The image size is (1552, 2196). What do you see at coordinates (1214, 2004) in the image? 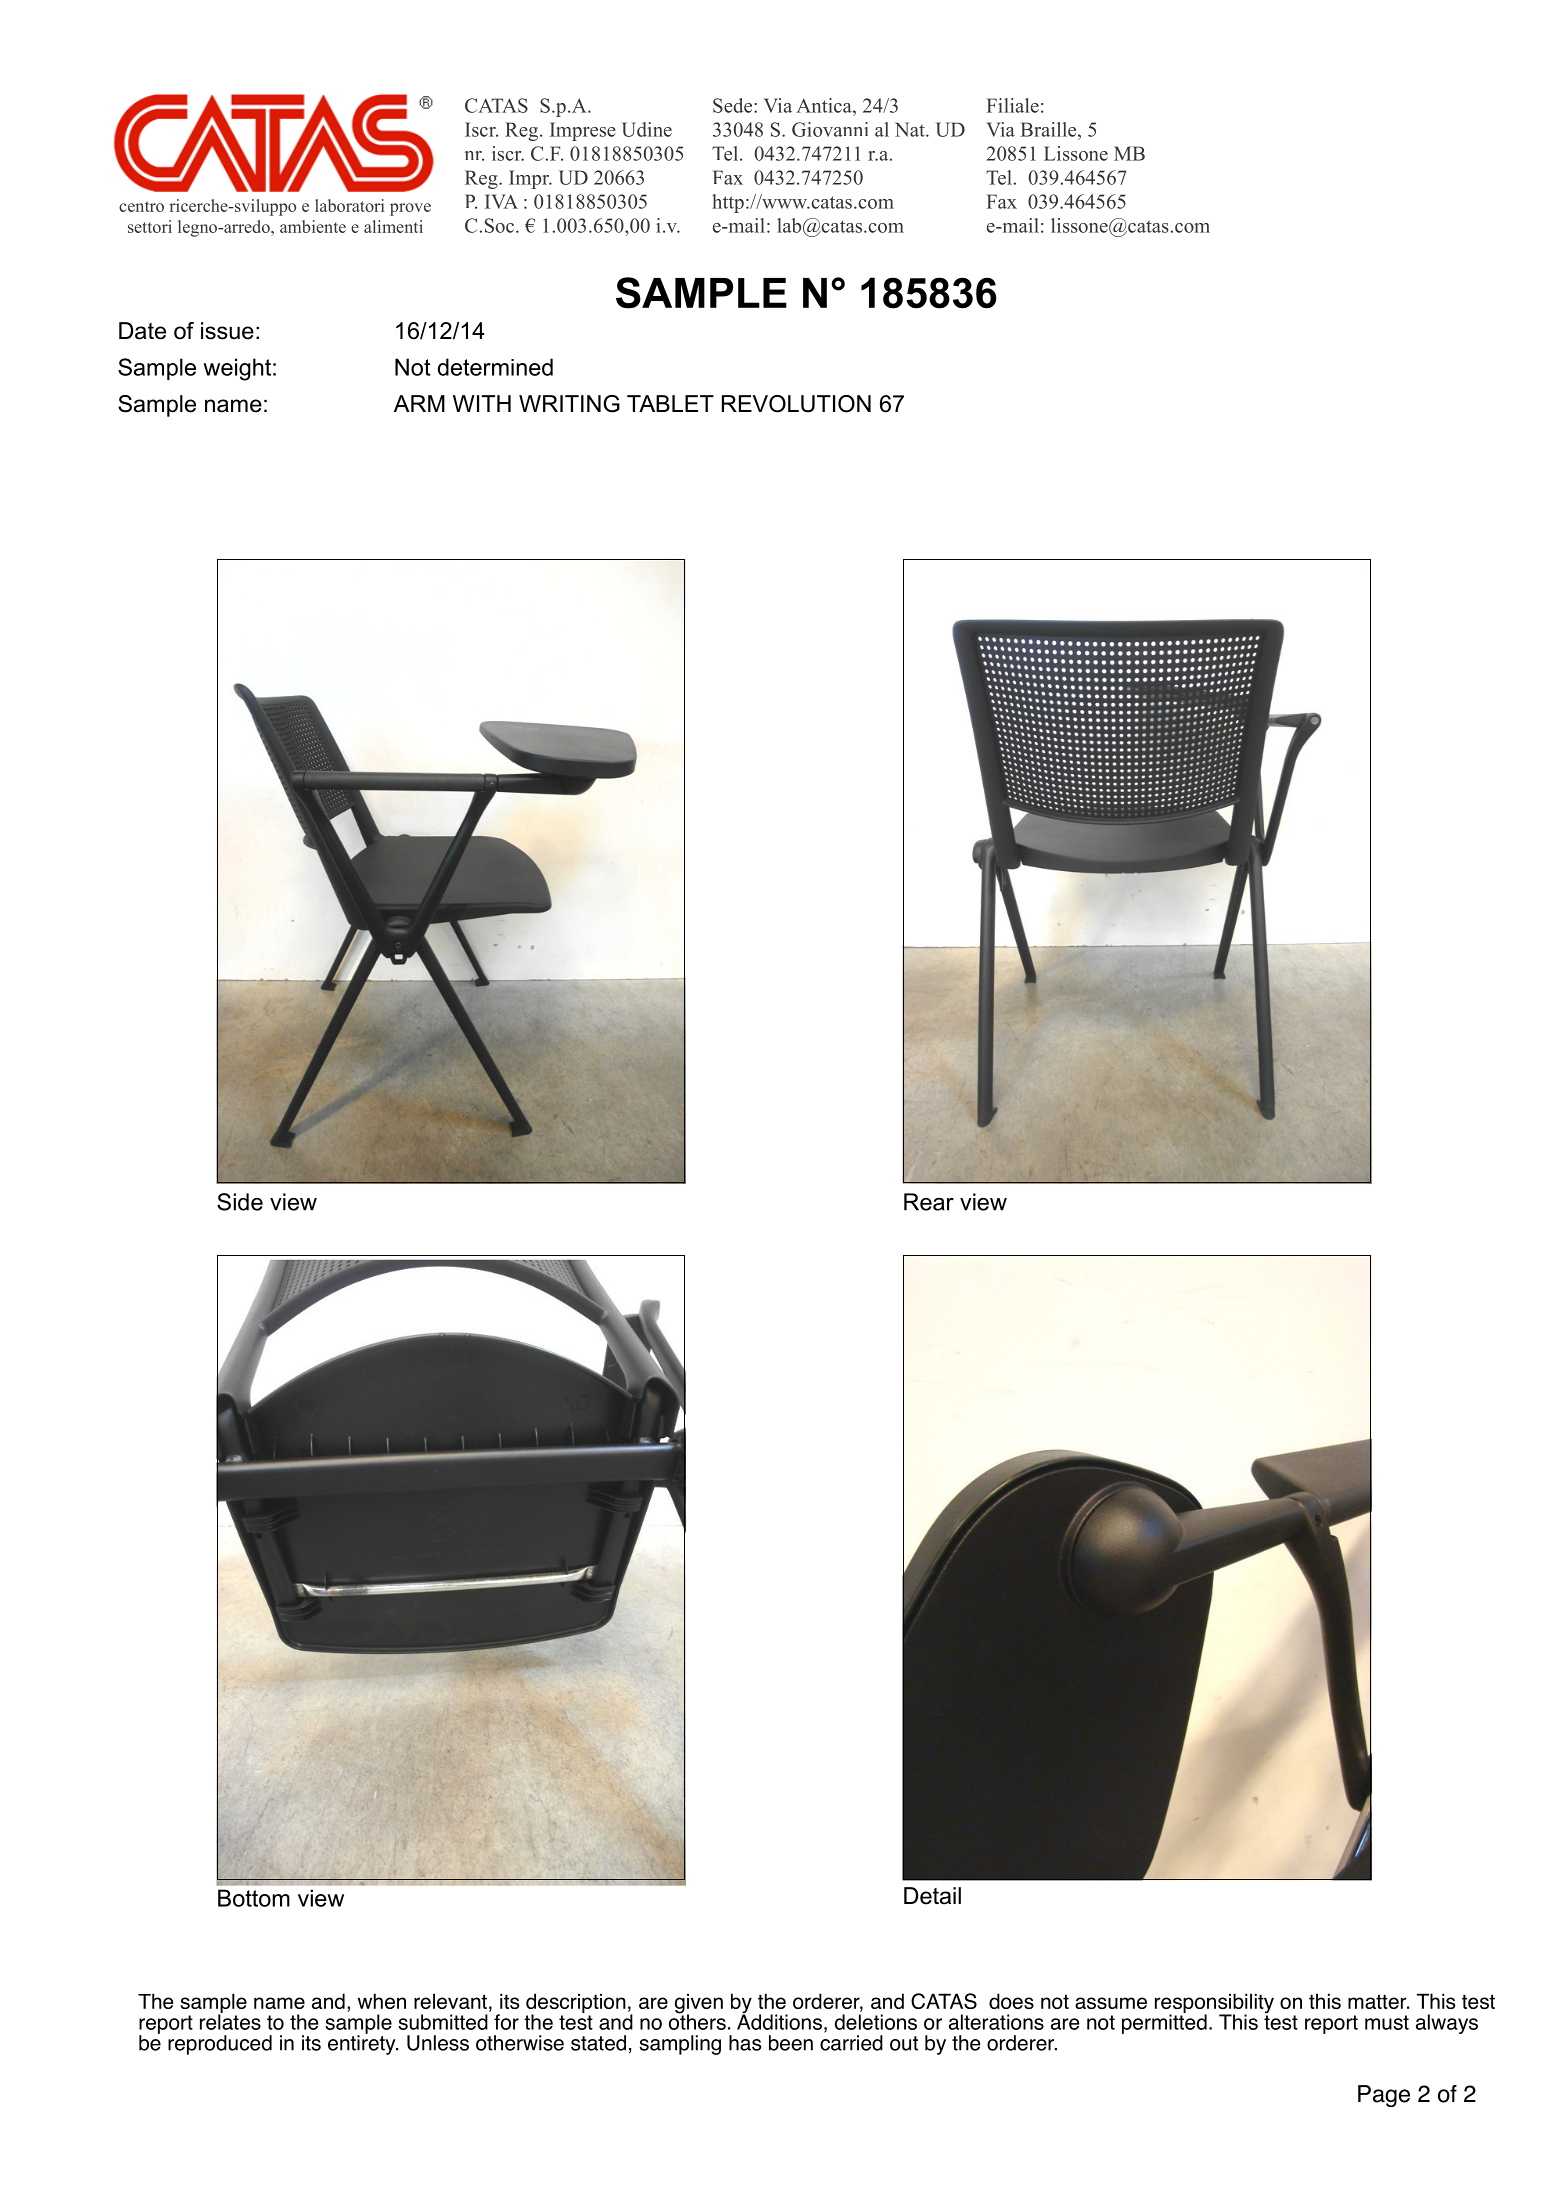
I see `responsibility` at bounding box center [1214, 2004].
